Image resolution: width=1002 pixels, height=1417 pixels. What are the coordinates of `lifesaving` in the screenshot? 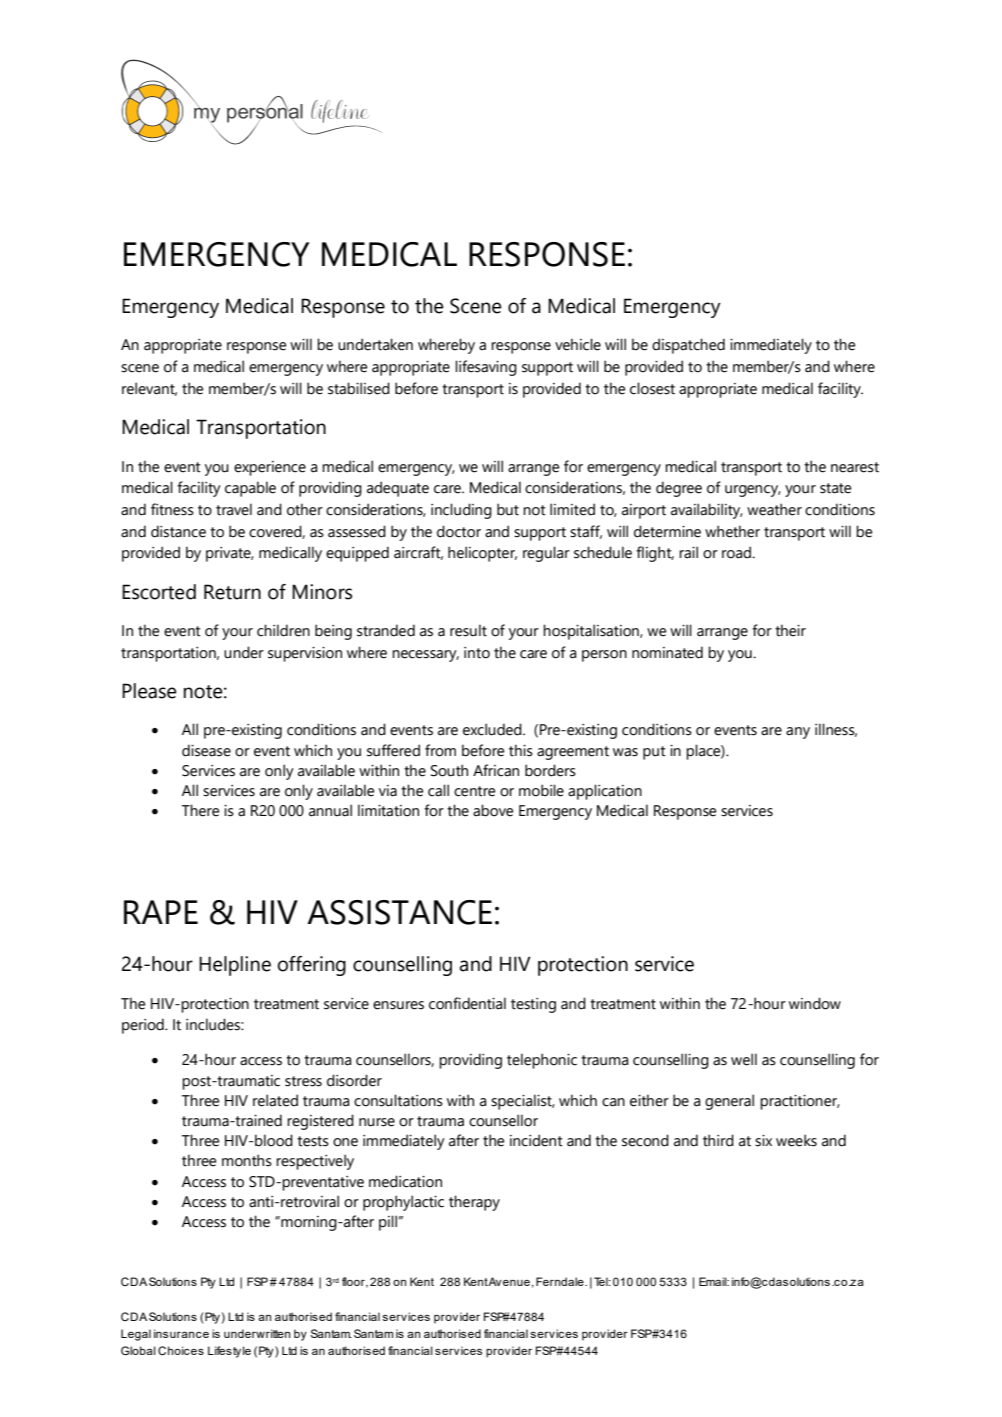 It's located at (486, 368).
